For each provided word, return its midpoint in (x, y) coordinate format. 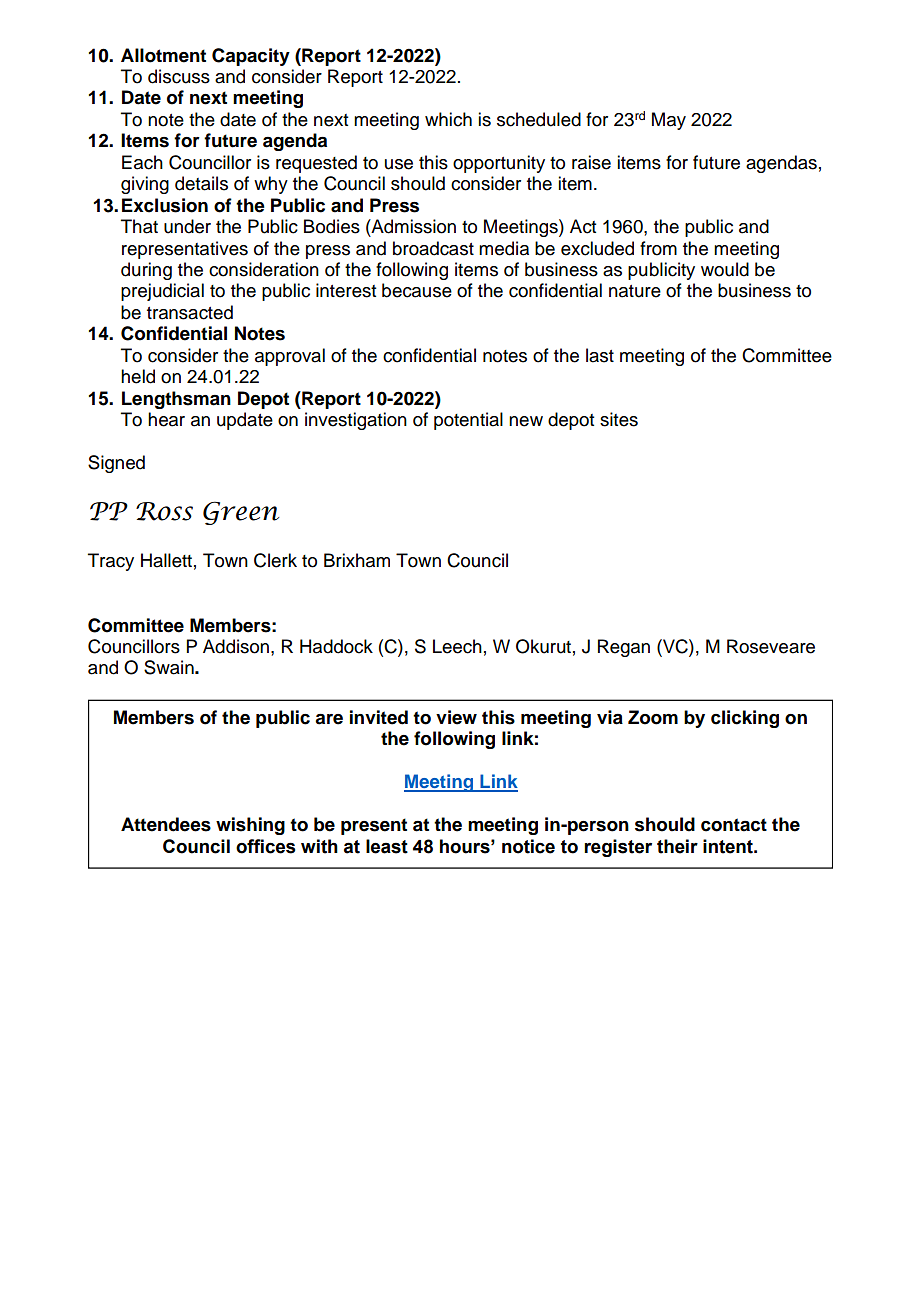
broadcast (433, 248)
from (658, 248)
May (669, 121)
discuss (179, 76)
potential (468, 421)
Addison (236, 646)
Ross (164, 511)
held (138, 376)
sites (619, 419)
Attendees (166, 824)
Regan (624, 648)
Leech (457, 646)
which (448, 119)
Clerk (275, 560)
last (600, 355)
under (187, 226)
